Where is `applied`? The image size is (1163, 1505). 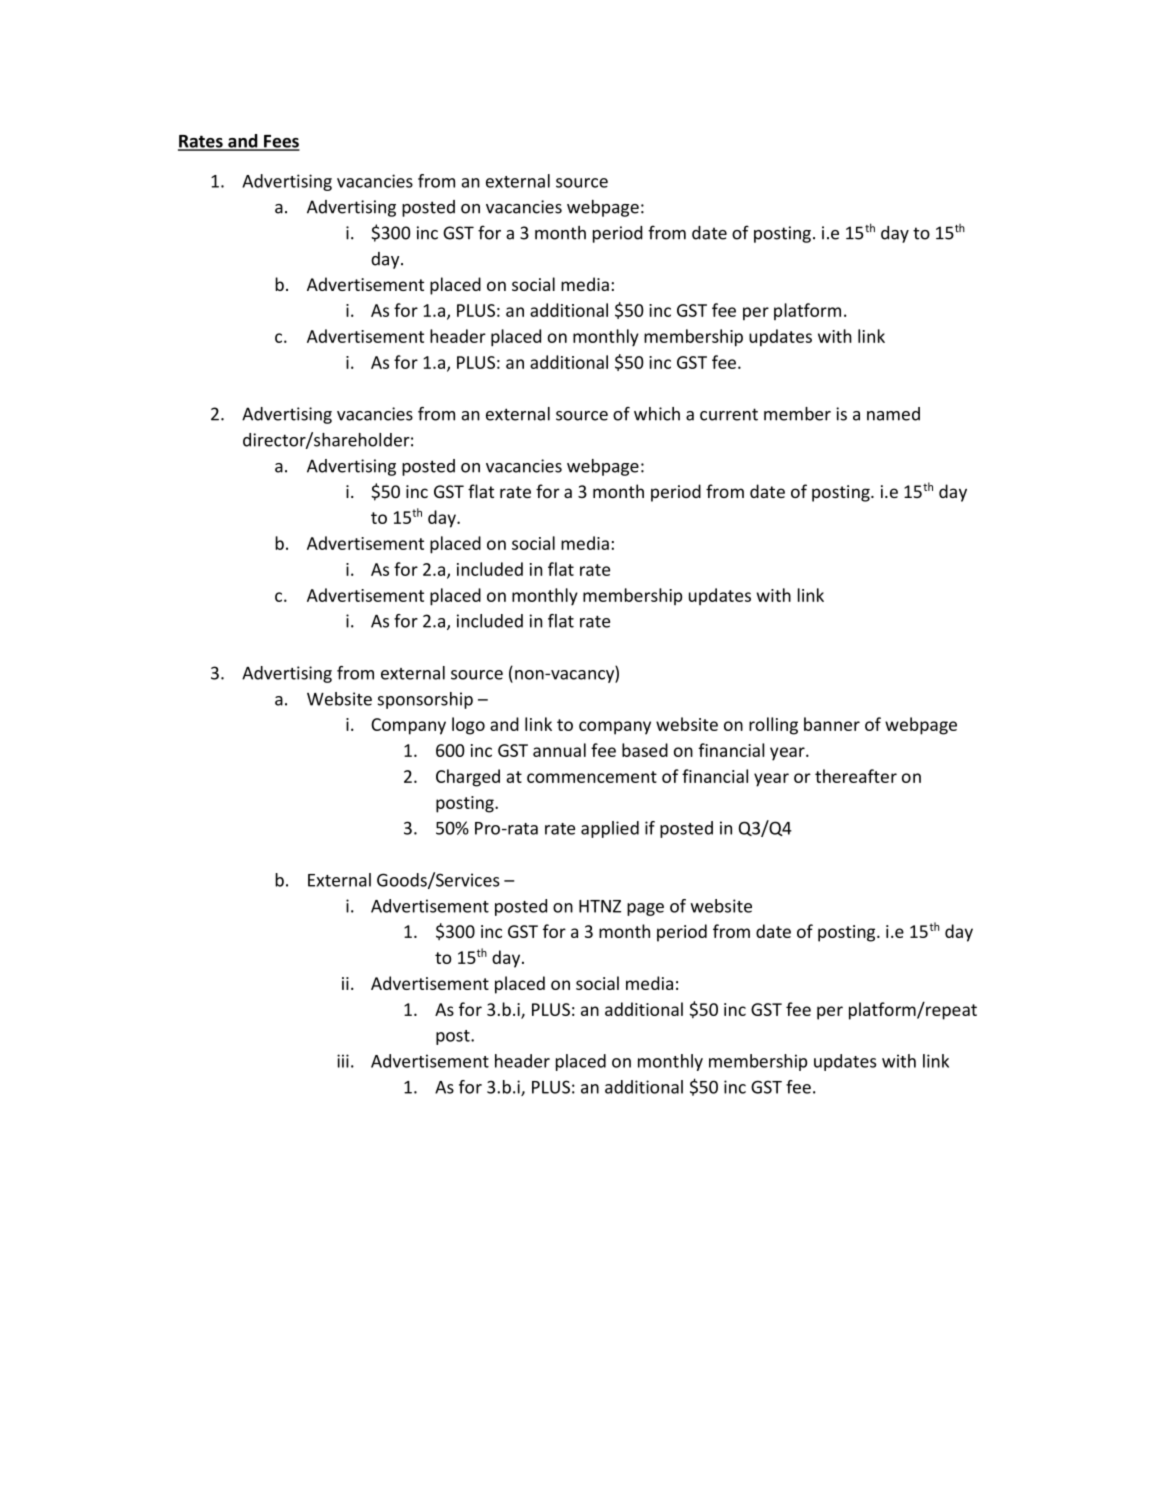 applied is located at coordinates (610, 829).
